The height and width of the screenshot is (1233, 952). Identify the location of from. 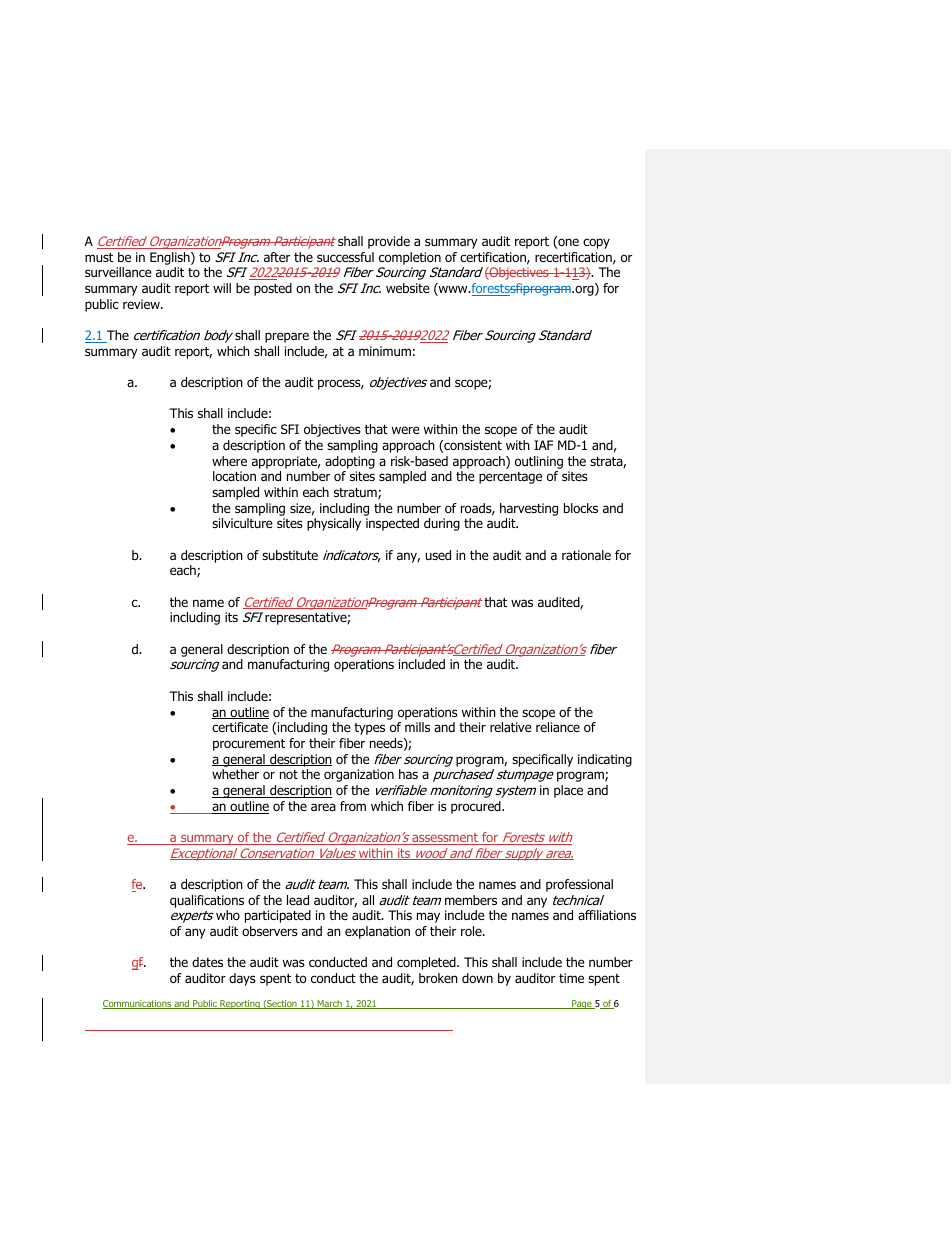
(353, 806).
